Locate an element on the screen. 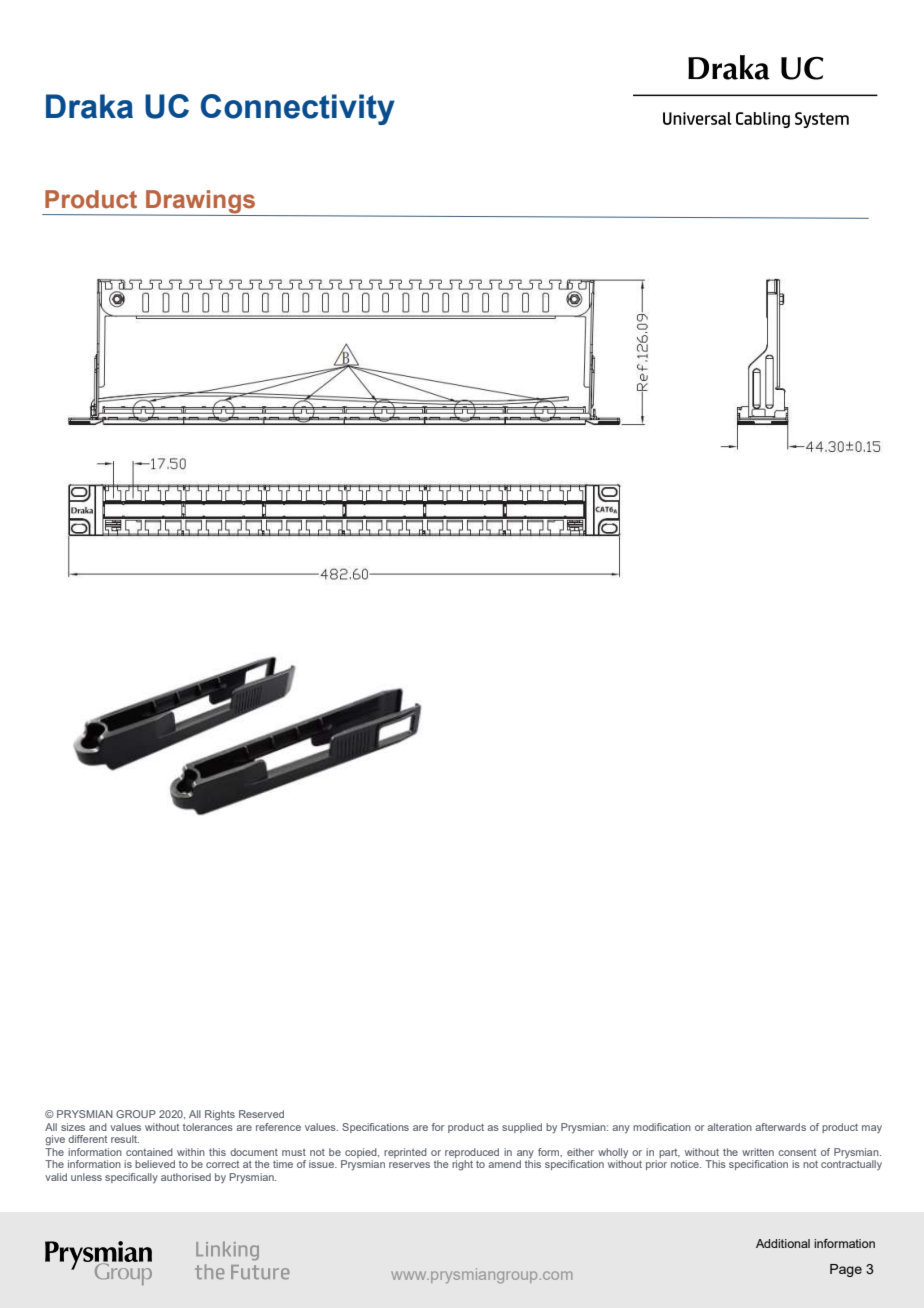 The image size is (924, 1308). tolerances is located at coordinates (208, 1127).
